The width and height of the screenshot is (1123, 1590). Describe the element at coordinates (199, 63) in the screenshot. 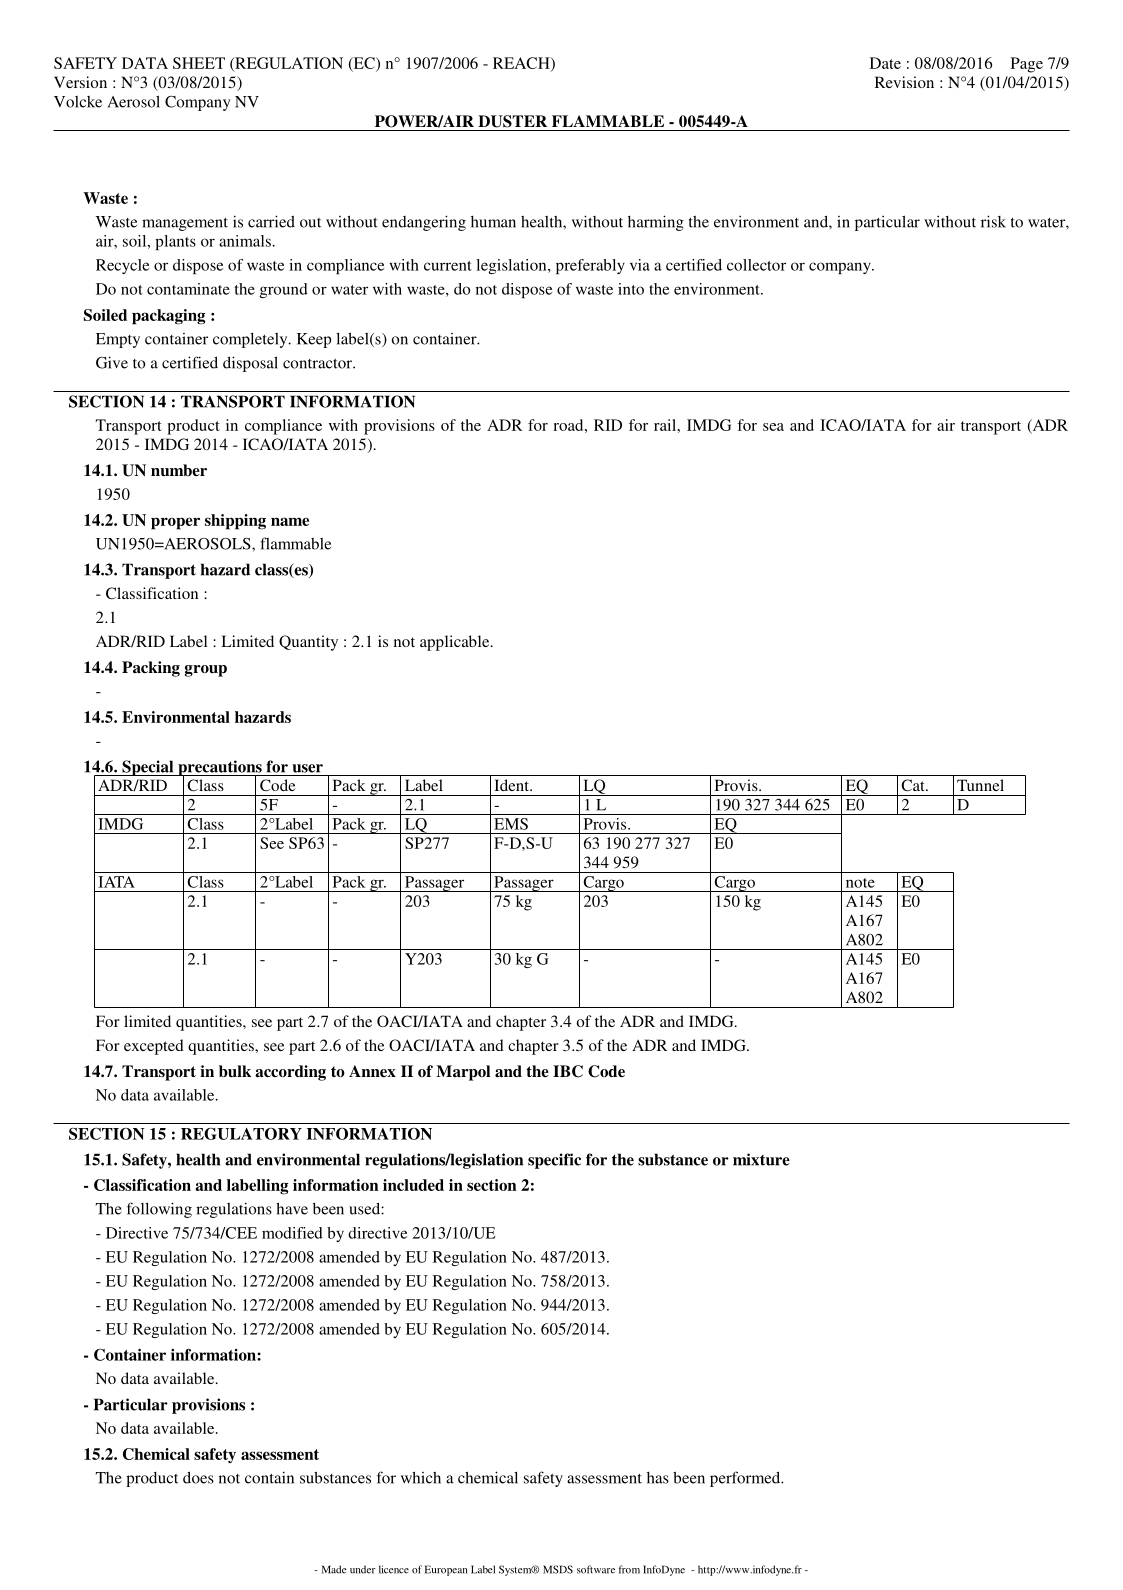

I see `SHEET` at that location.
